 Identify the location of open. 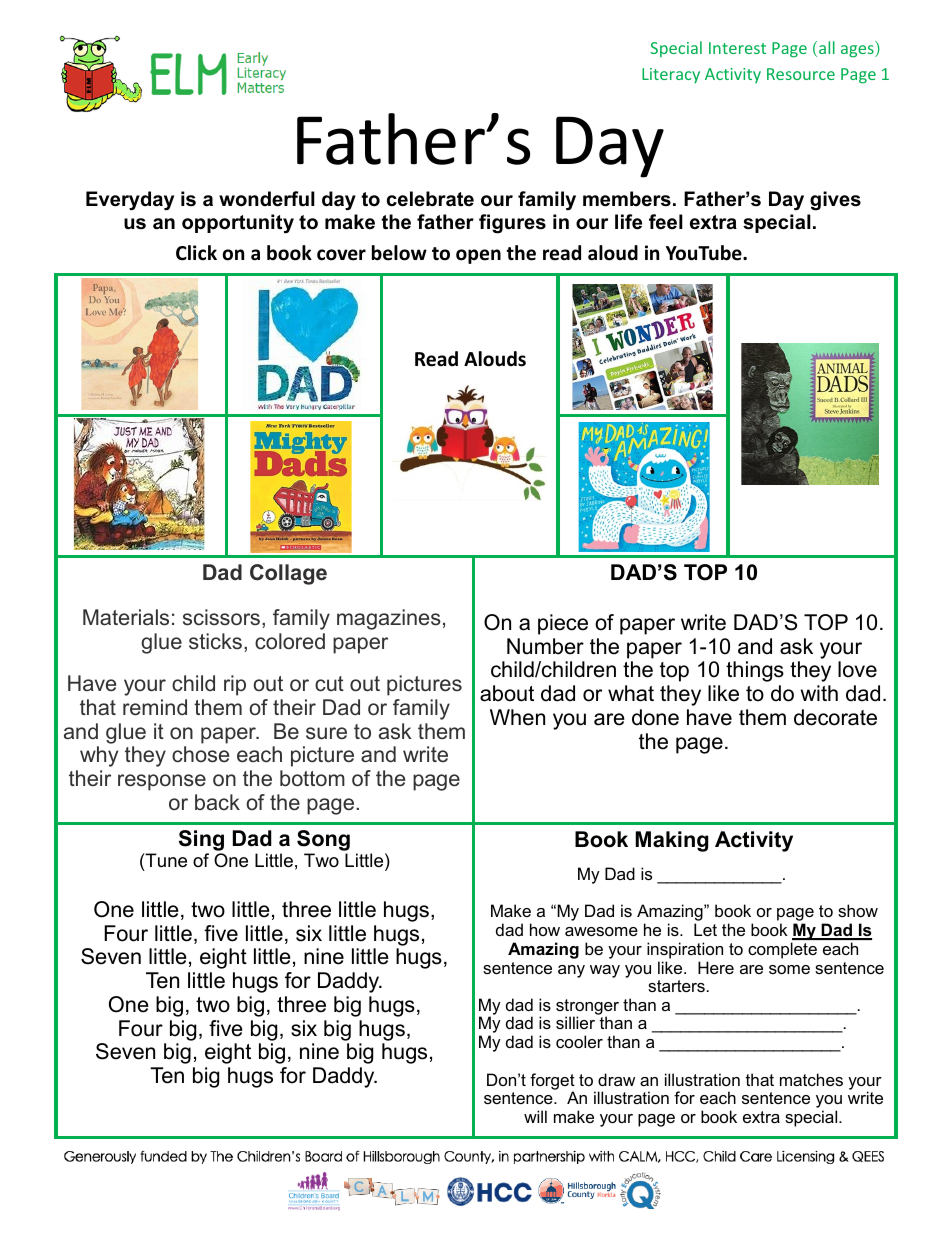
(478, 256).
